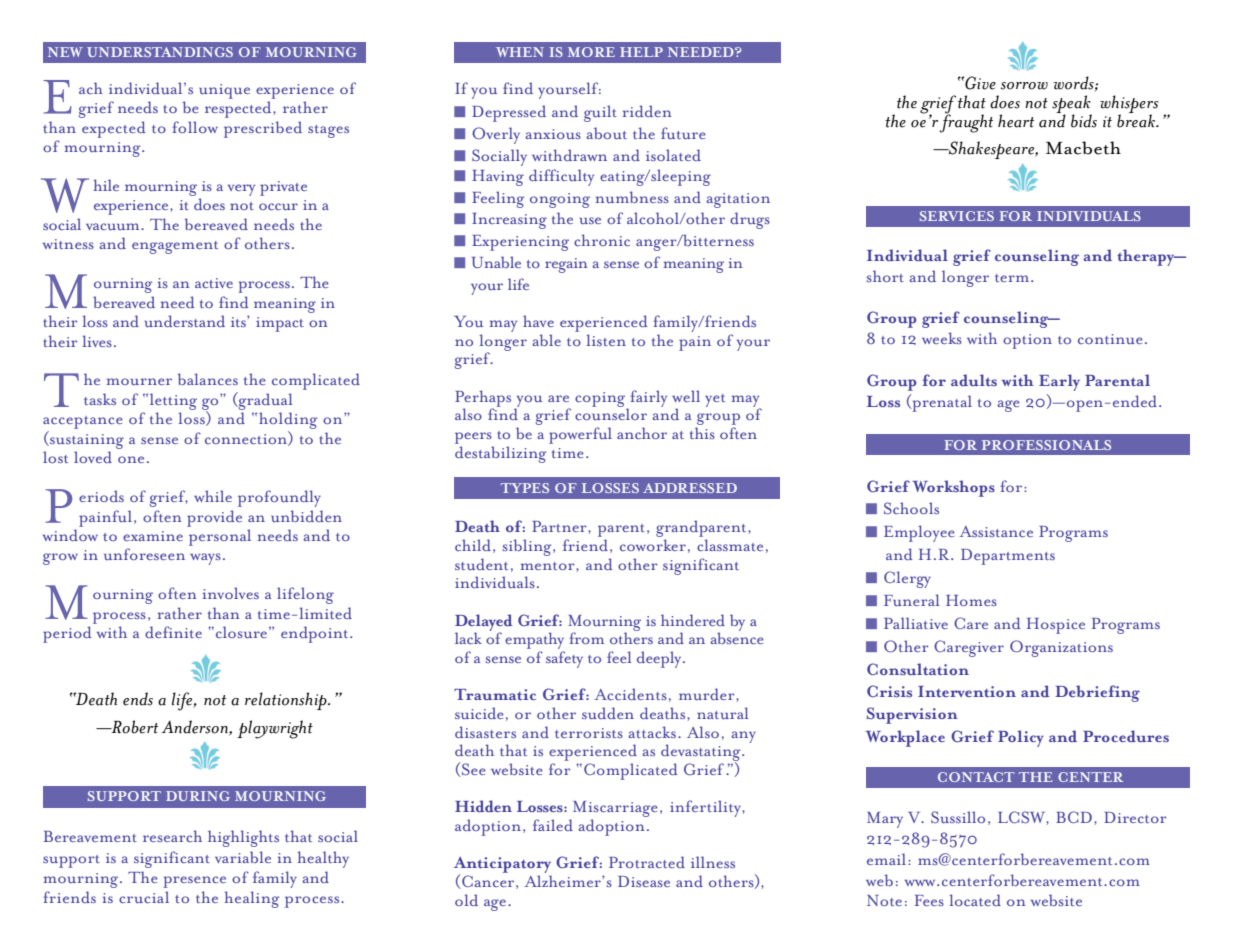  What do you see at coordinates (967, 691) in the screenshot?
I see `Intervention` at bounding box center [967, 691].
